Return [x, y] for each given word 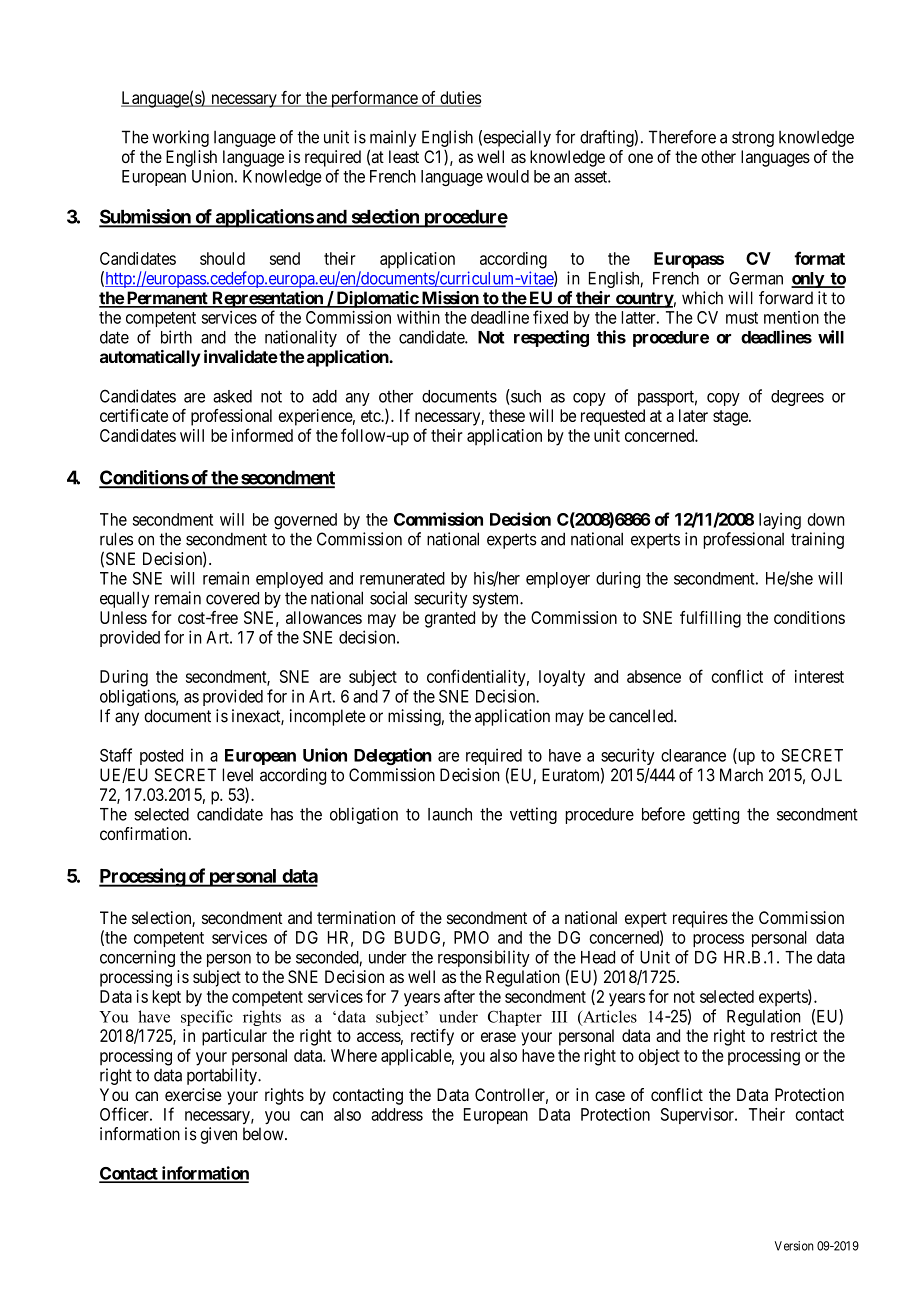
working [180, 138]
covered [232, 598]
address [397, 1114]
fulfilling [710, 619]
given [218, 1135]
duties [460, 98]
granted [450, 619]
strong [753, 139]
